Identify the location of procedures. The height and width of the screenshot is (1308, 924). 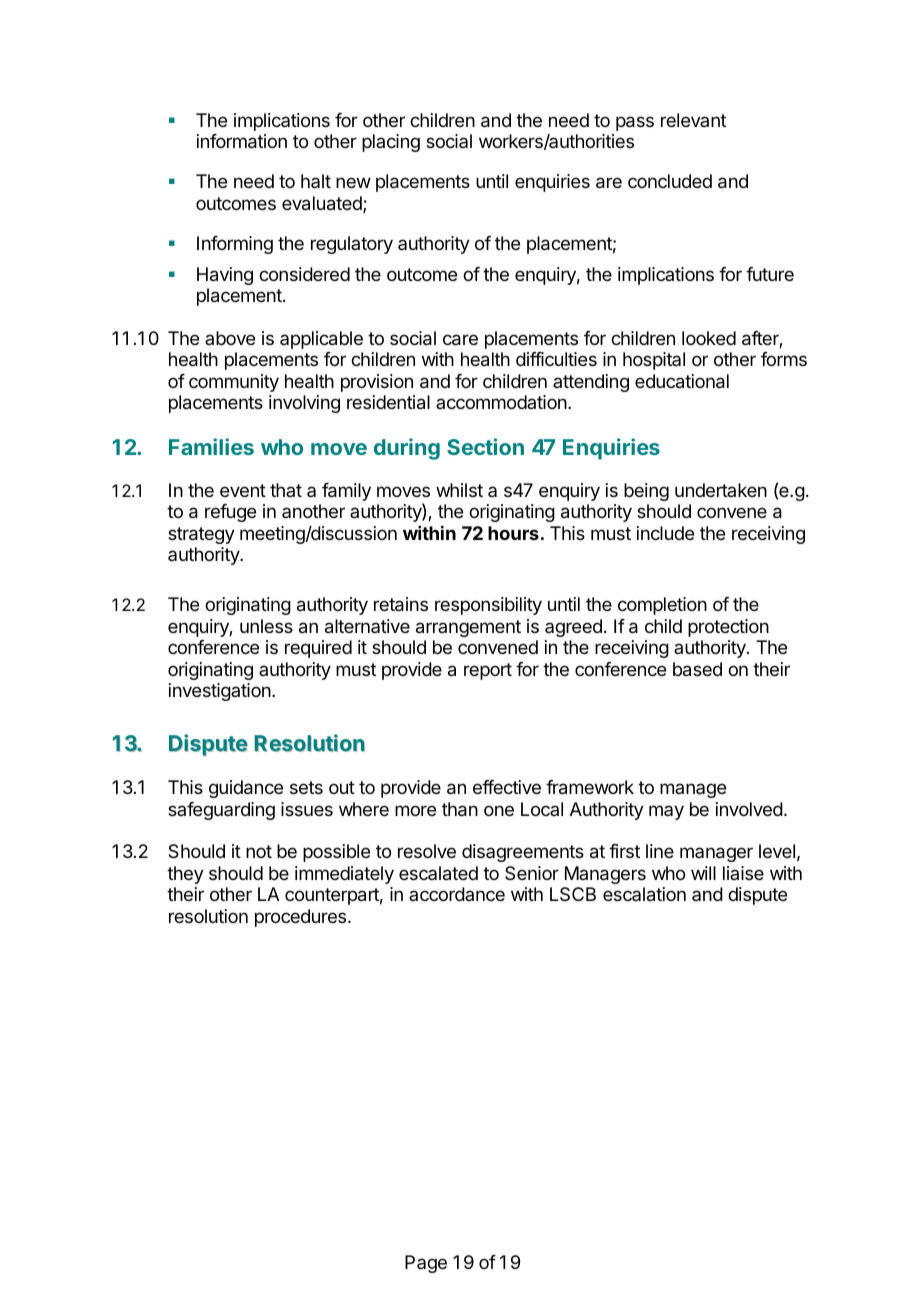
(302, 918).
